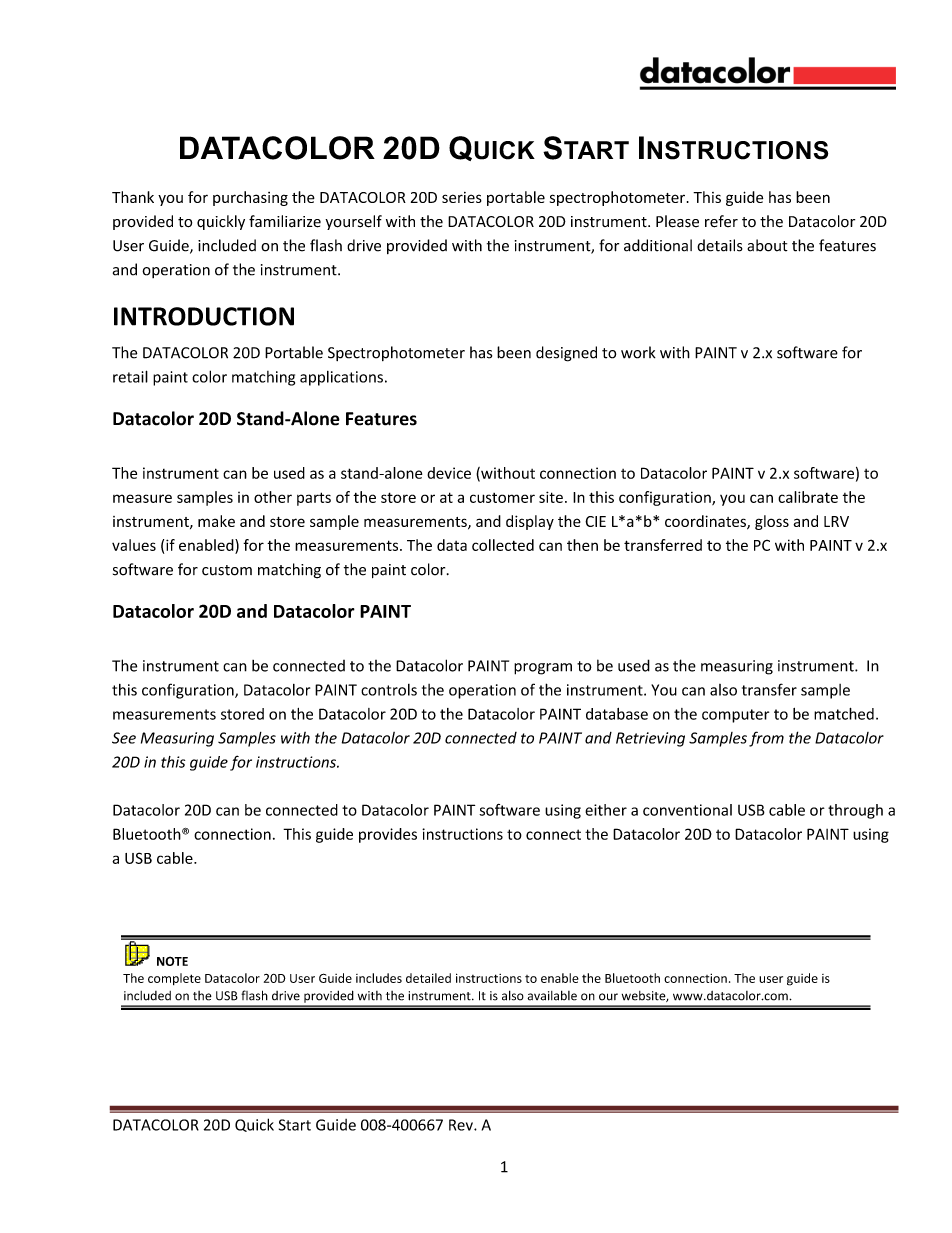 Image resolution: width=952 pixels, height=1233 pixels. Describe the element at coordinates (174, 979) in the page. I see `complete` at that location.
